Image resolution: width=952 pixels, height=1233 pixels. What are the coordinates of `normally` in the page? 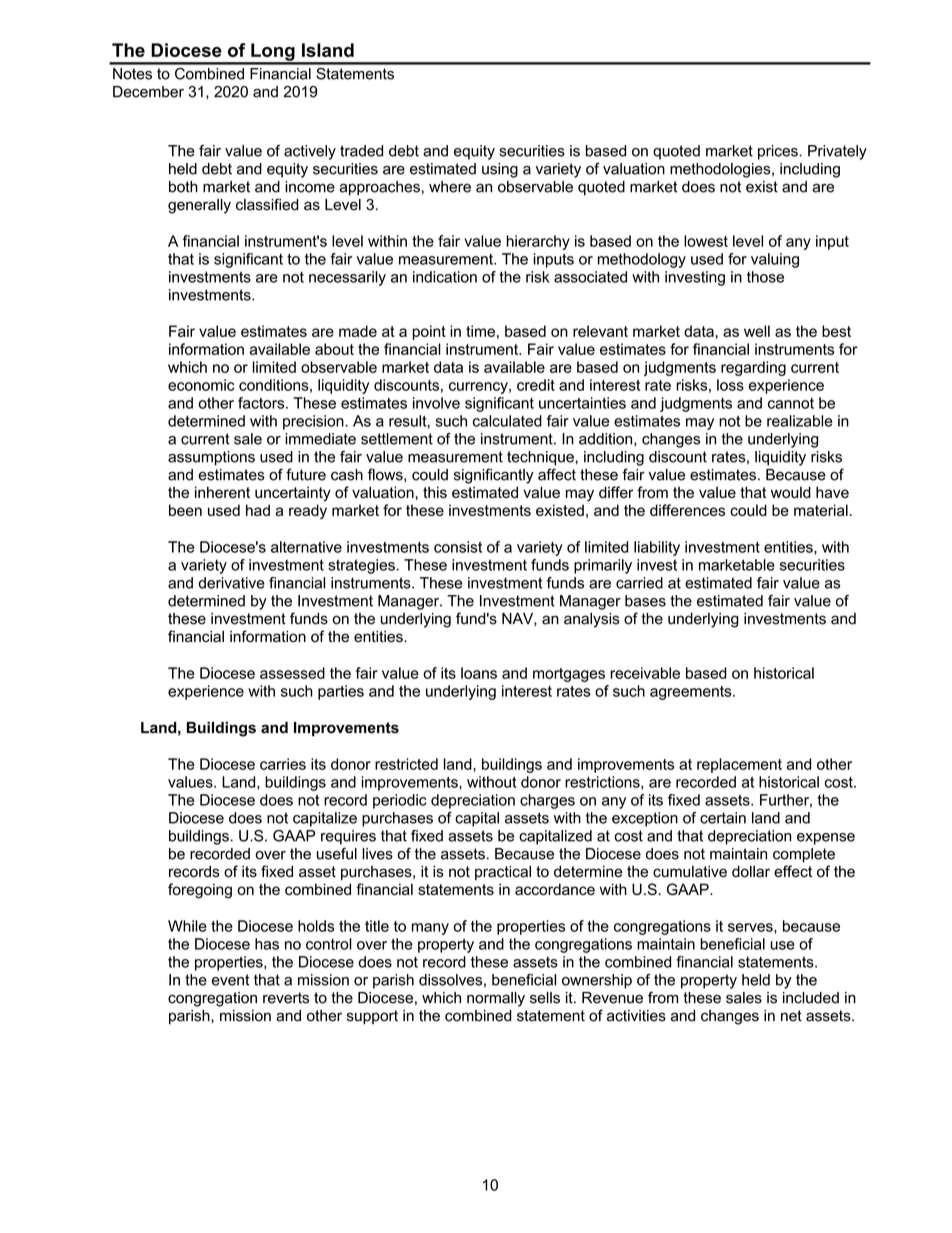 It's located at (496, 999).
